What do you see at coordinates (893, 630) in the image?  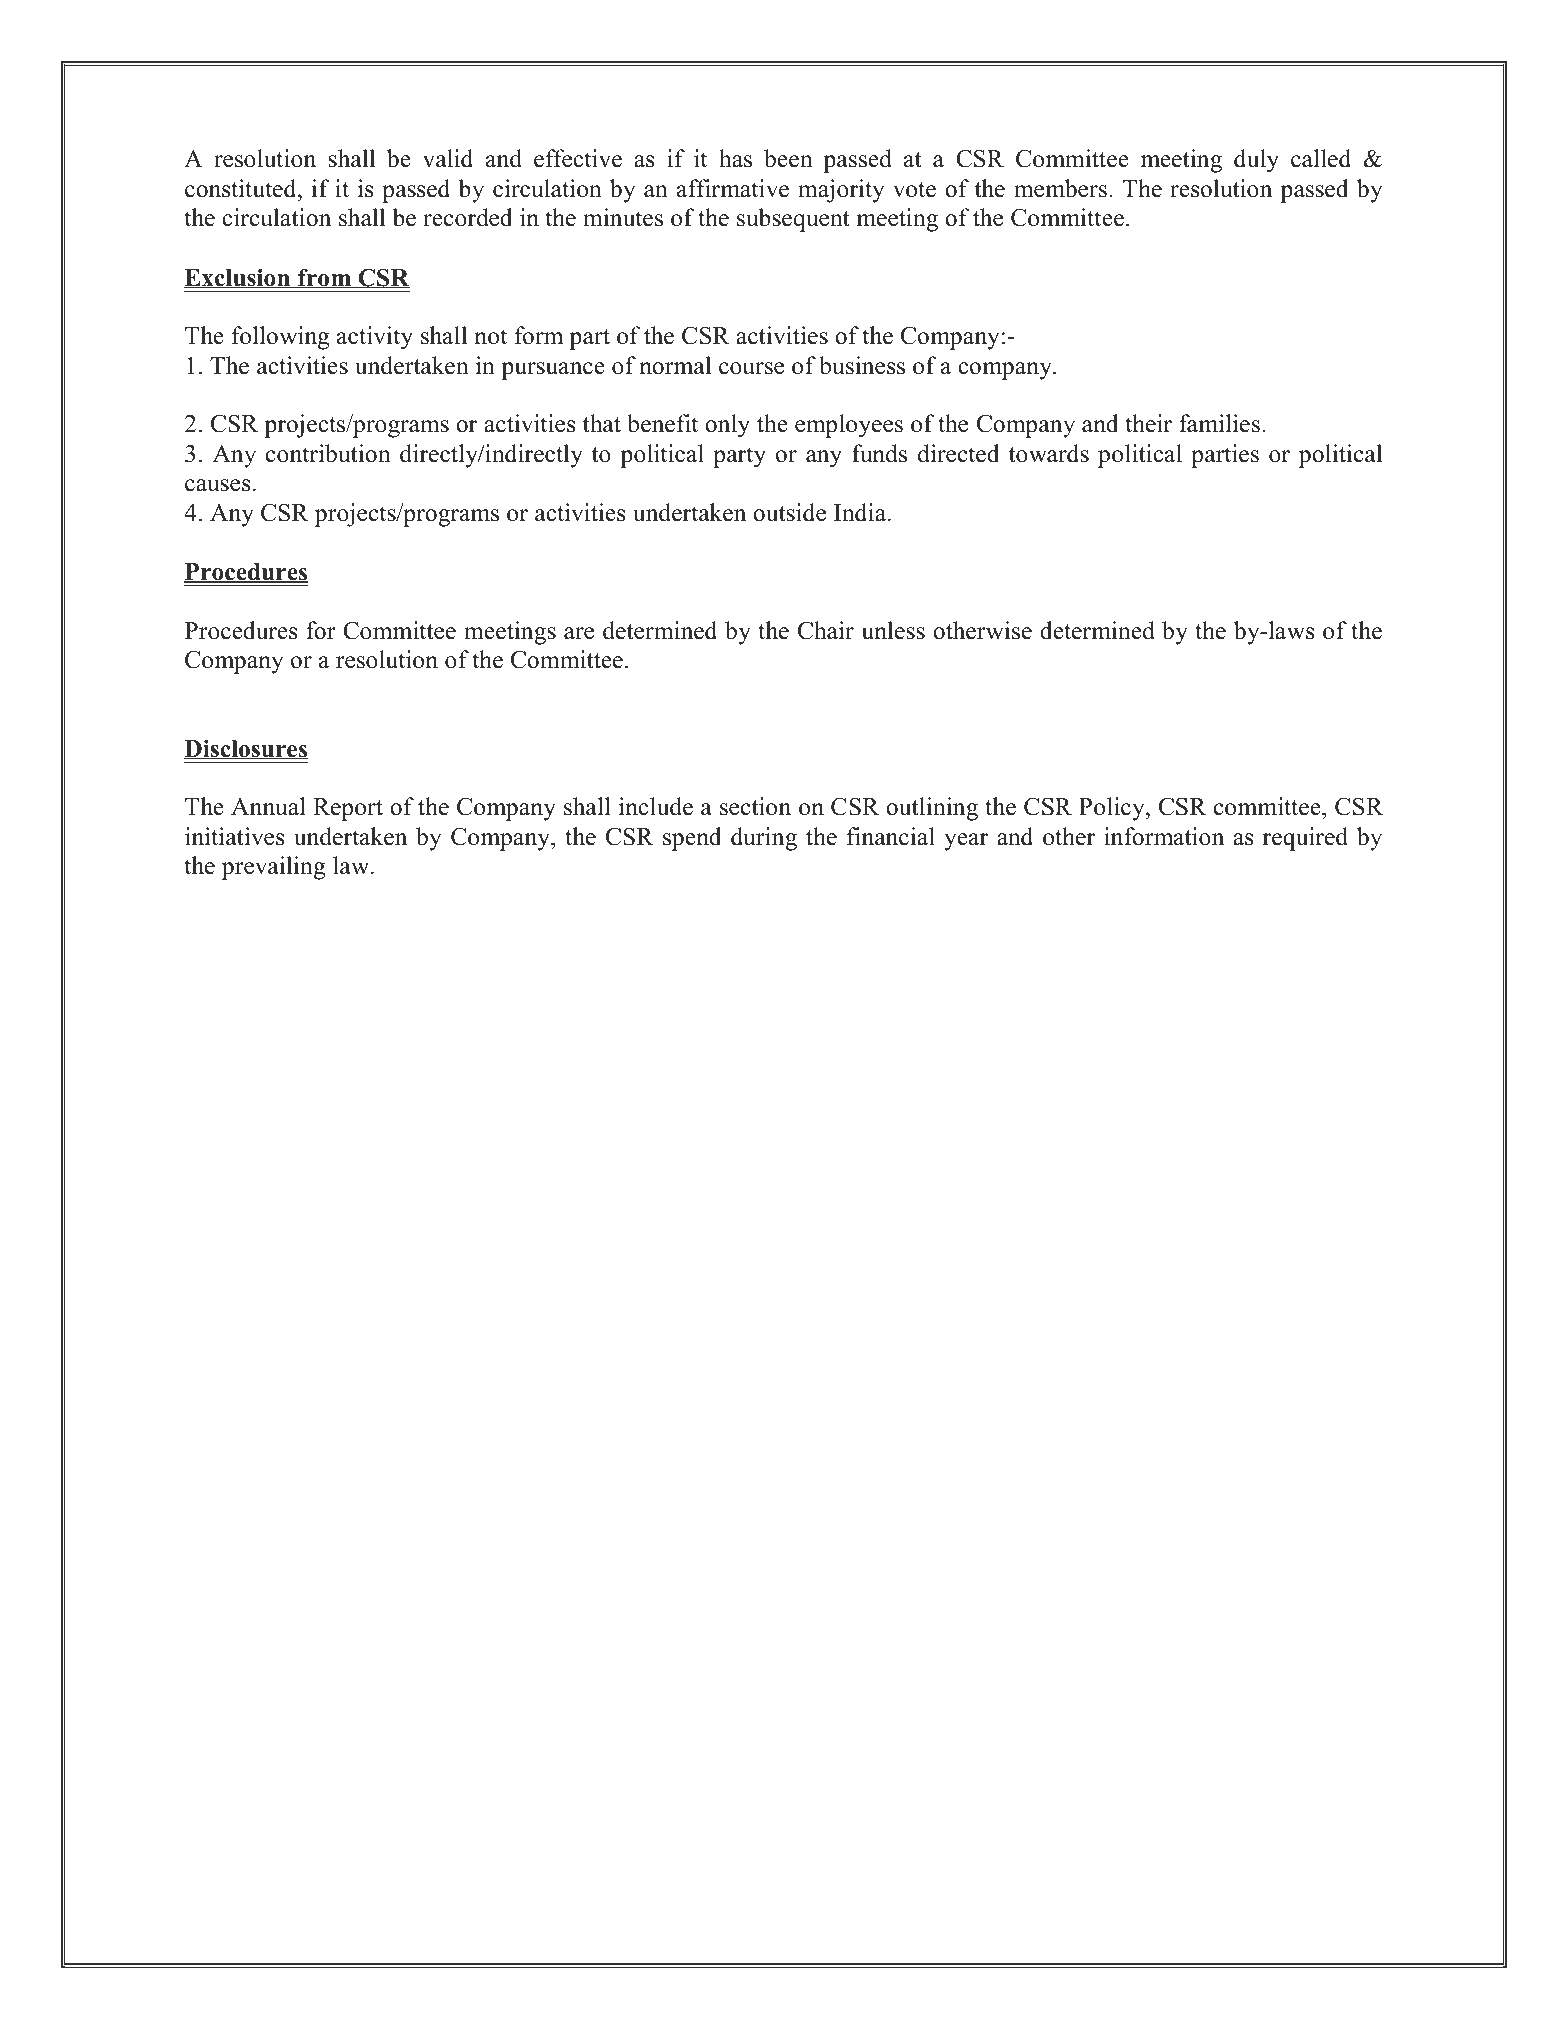 I see `unless` at bounding box center [893, 630].
